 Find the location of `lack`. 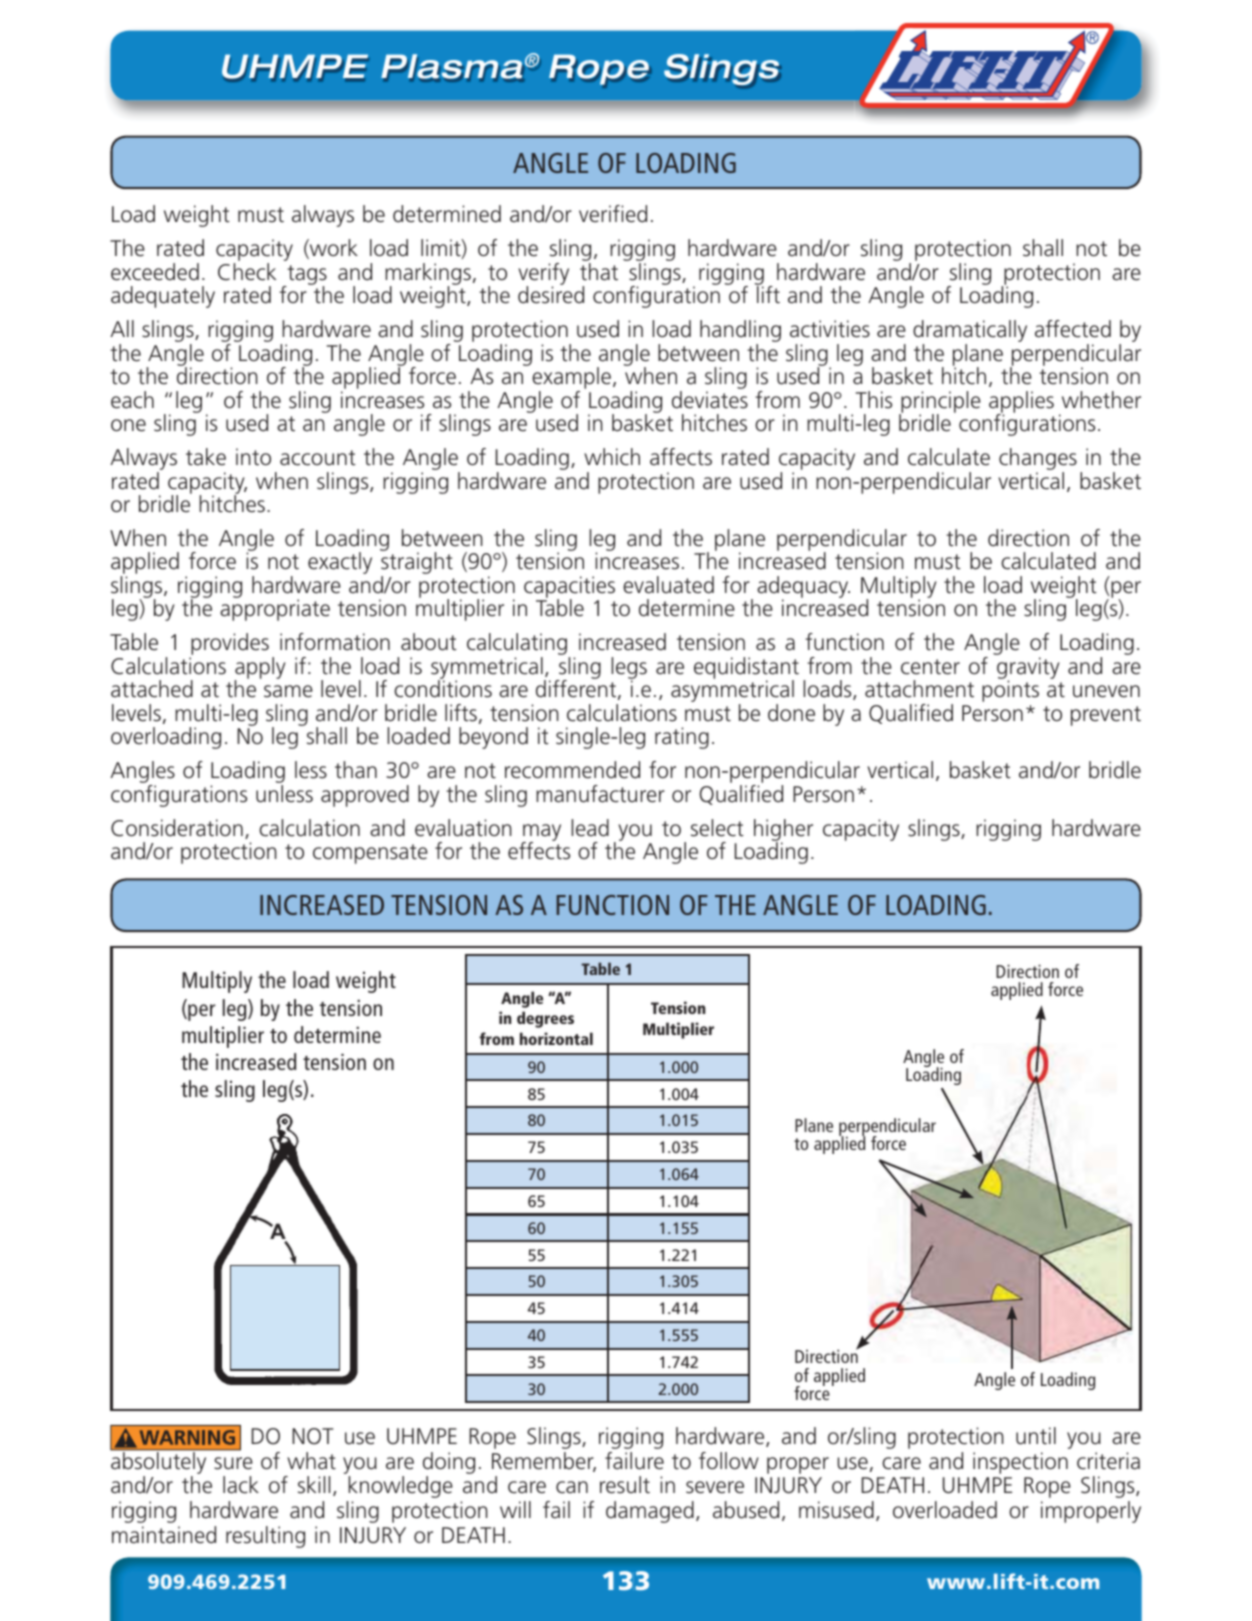

lack is located at coordinates (241, 1485).
